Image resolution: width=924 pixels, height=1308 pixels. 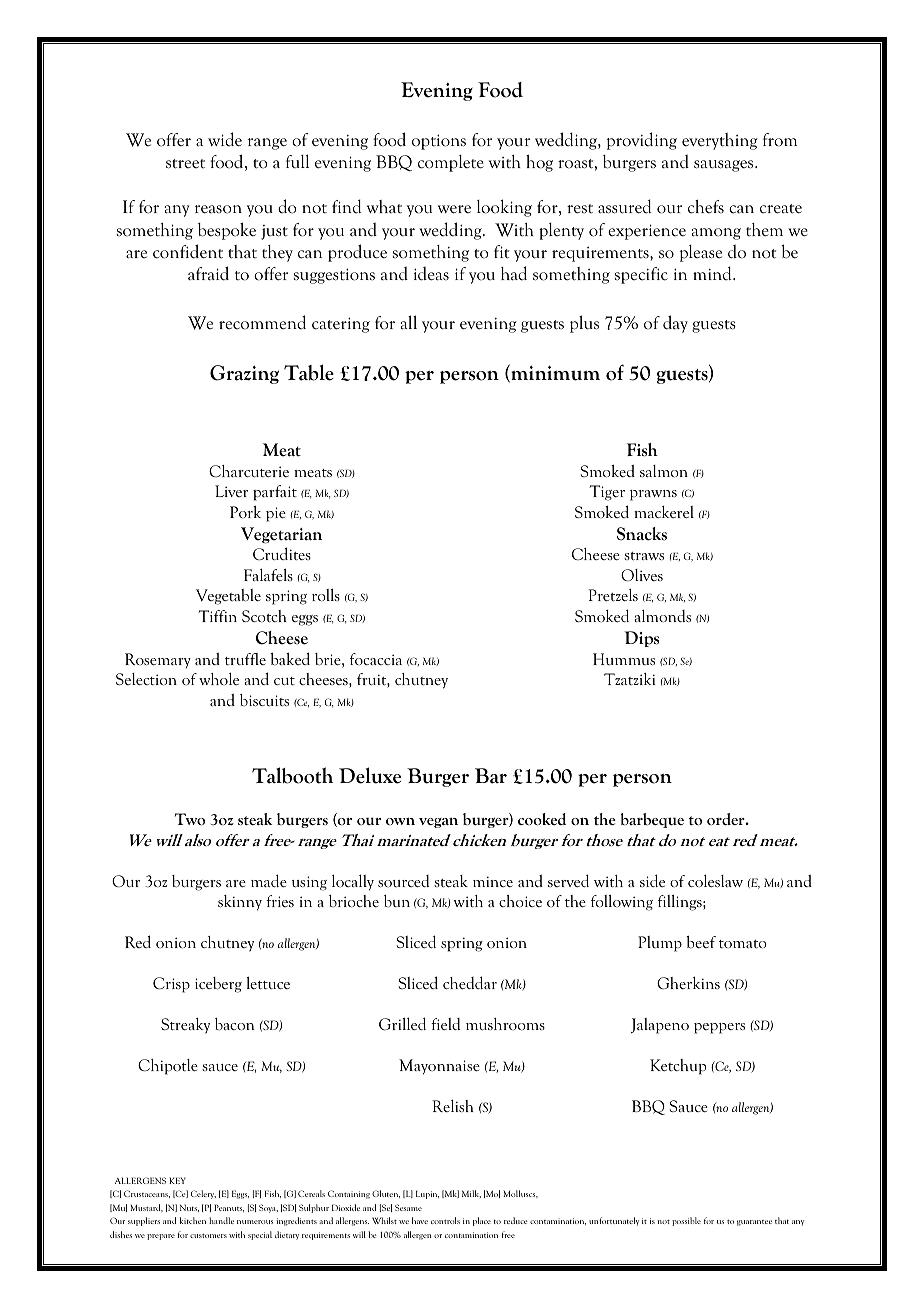 What do you see at coordinates (231, 491) in the image?
I see `Liver` at bounding box center [231, 491].
